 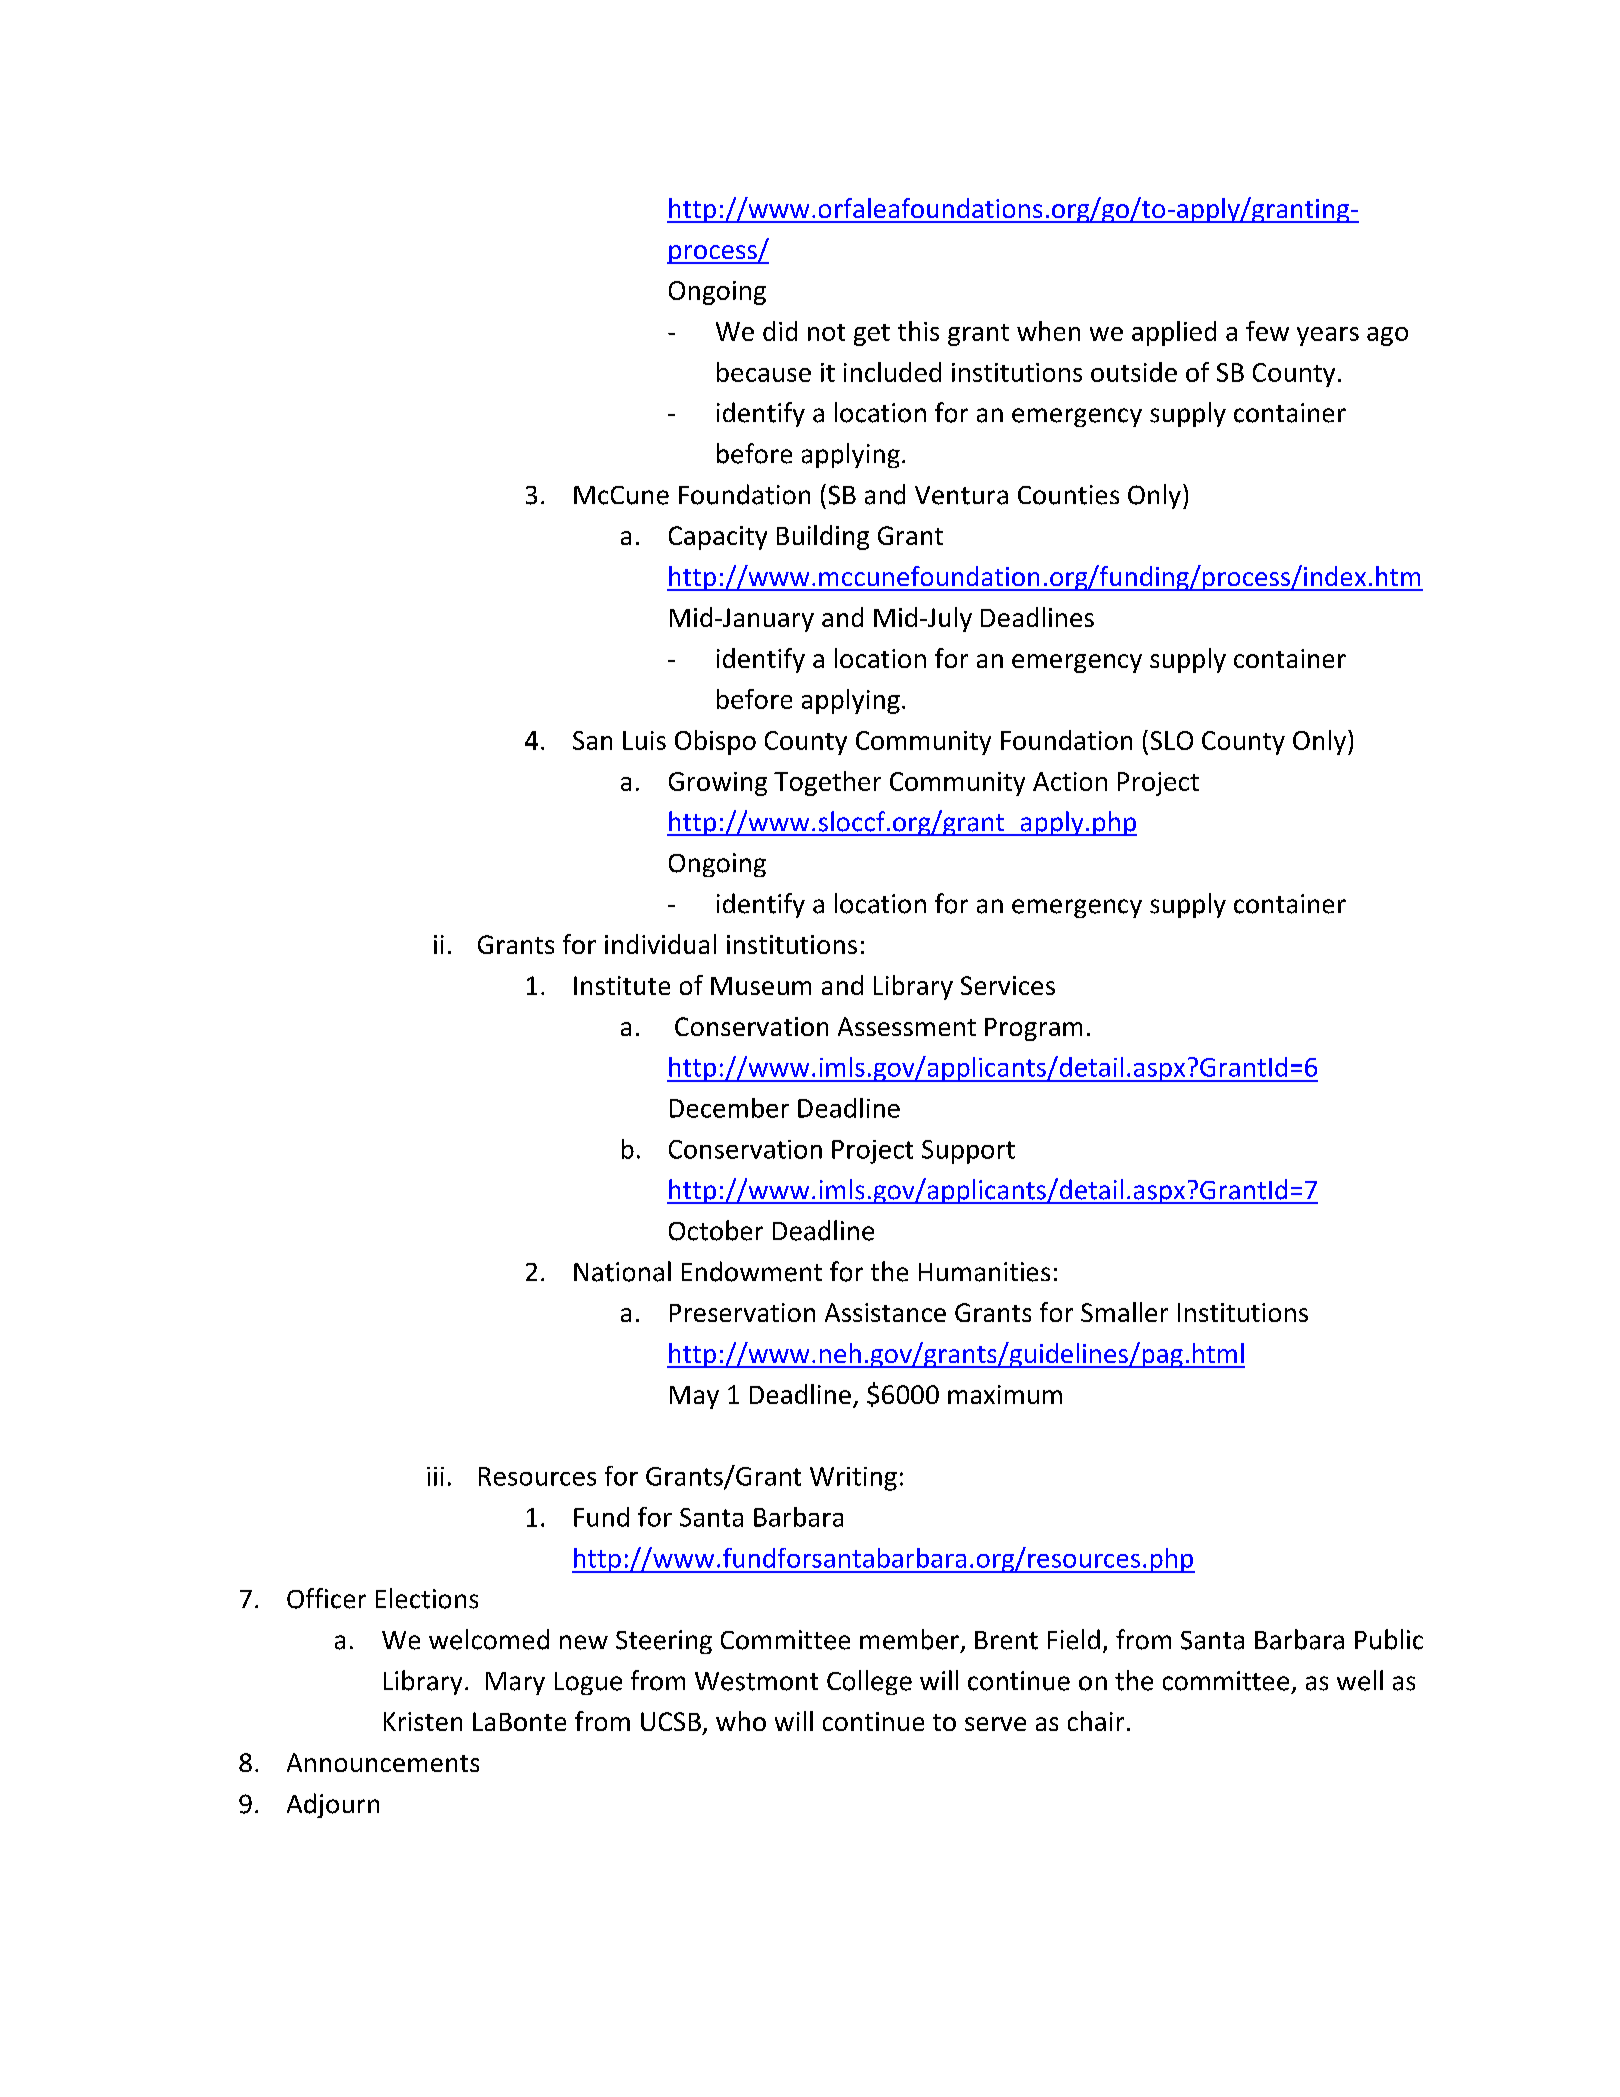 What do you see at coordinates (827, 783) in the image?
I see `Together` at bounding box center [827, 783].
